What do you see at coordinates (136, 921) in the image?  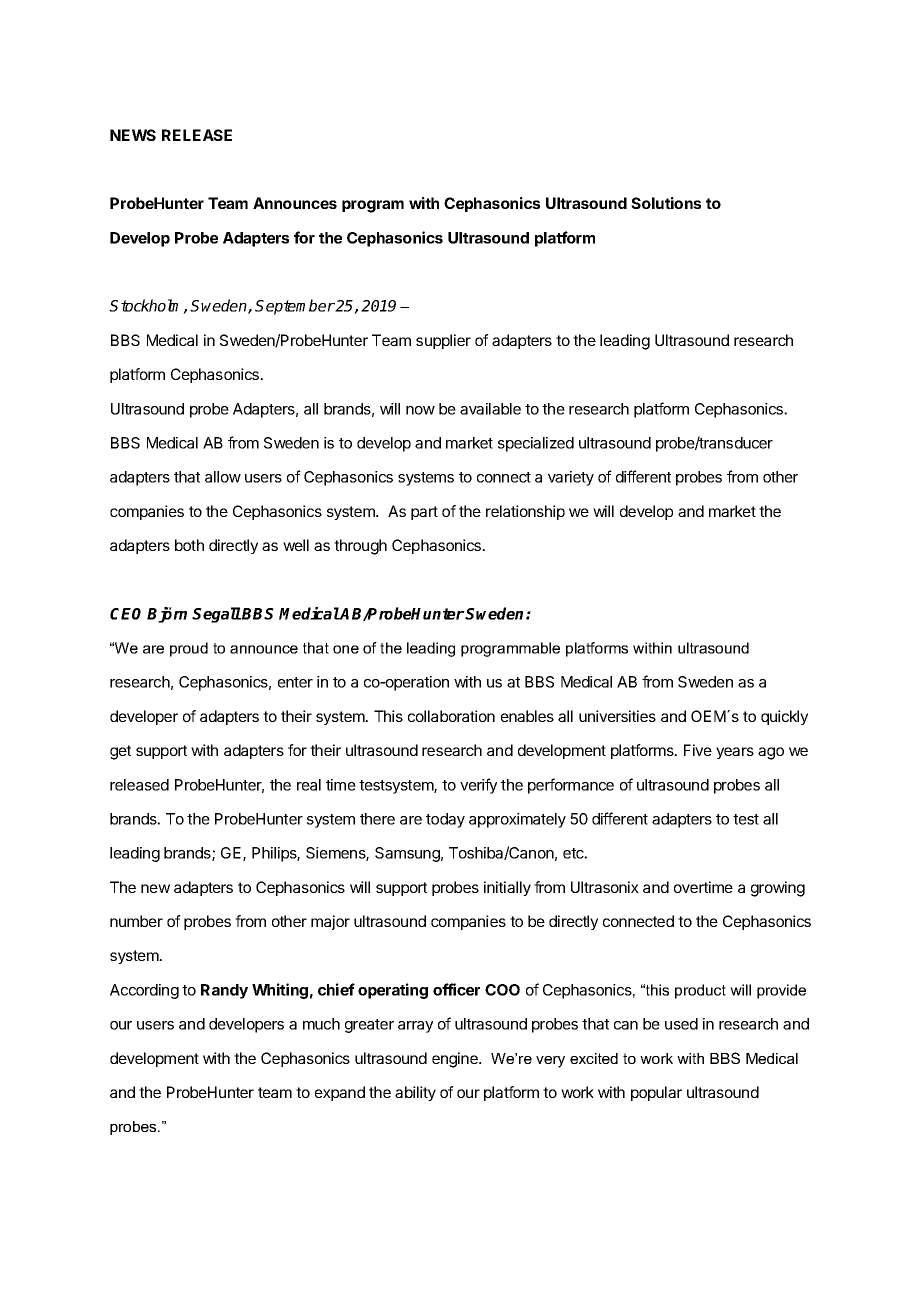 I see `number` at bounding box center [136, 921].
